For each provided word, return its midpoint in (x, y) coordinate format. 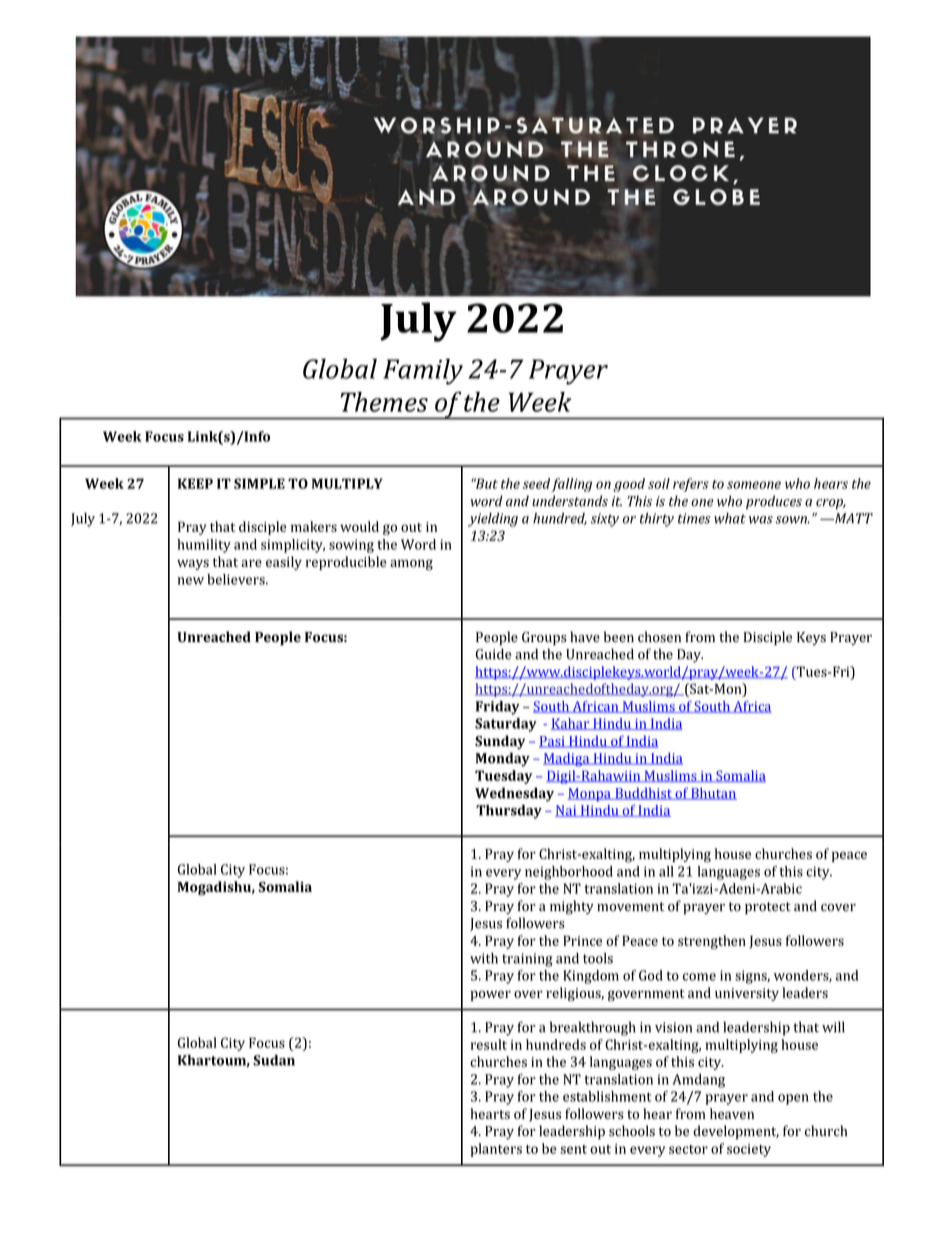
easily (284, 563)
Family (423, 371)
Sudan (274, 1060)
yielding (493, 520)
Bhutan (713, 794)
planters (496, 1150)
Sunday (500, 742)
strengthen (712, 942)
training (527, 960)
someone (754, 485)
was (761, 520)
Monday (503, 759)
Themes (384, 402)
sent (573, 1149)
